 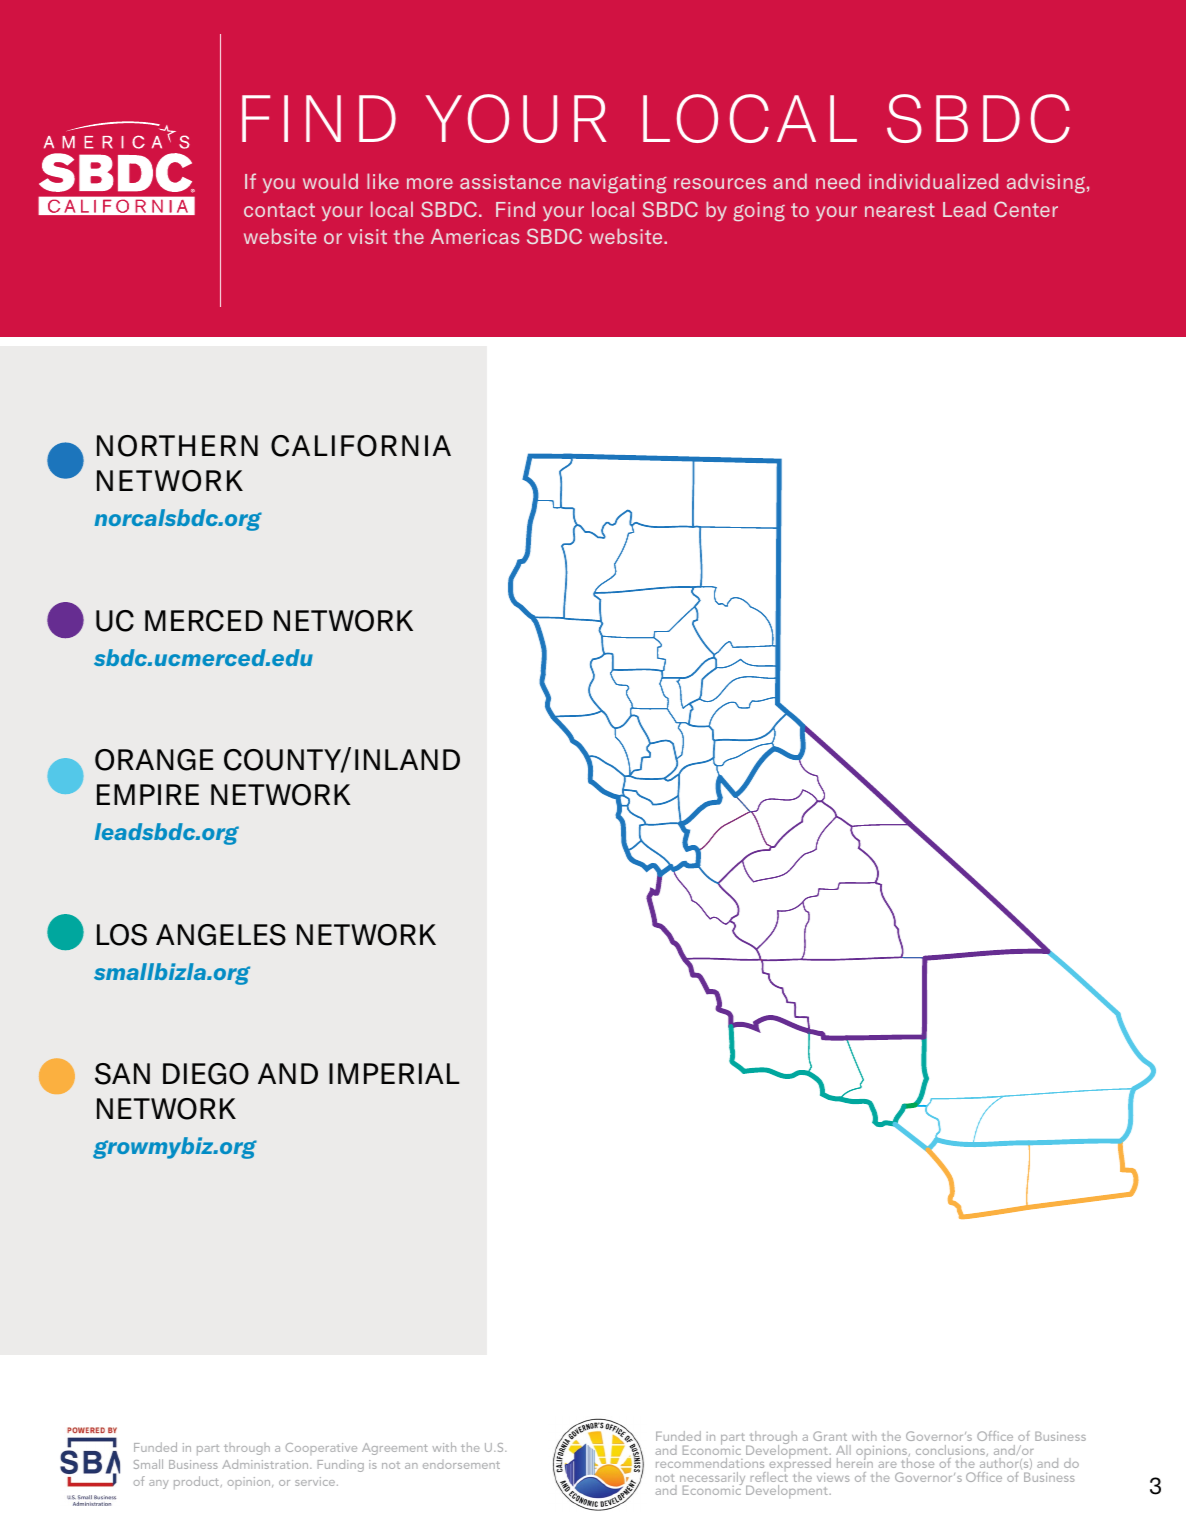 What do you see at coordinates (148, 794) in the screenshot?
I see `EMPIRE` at bounding box center [148, 794].
